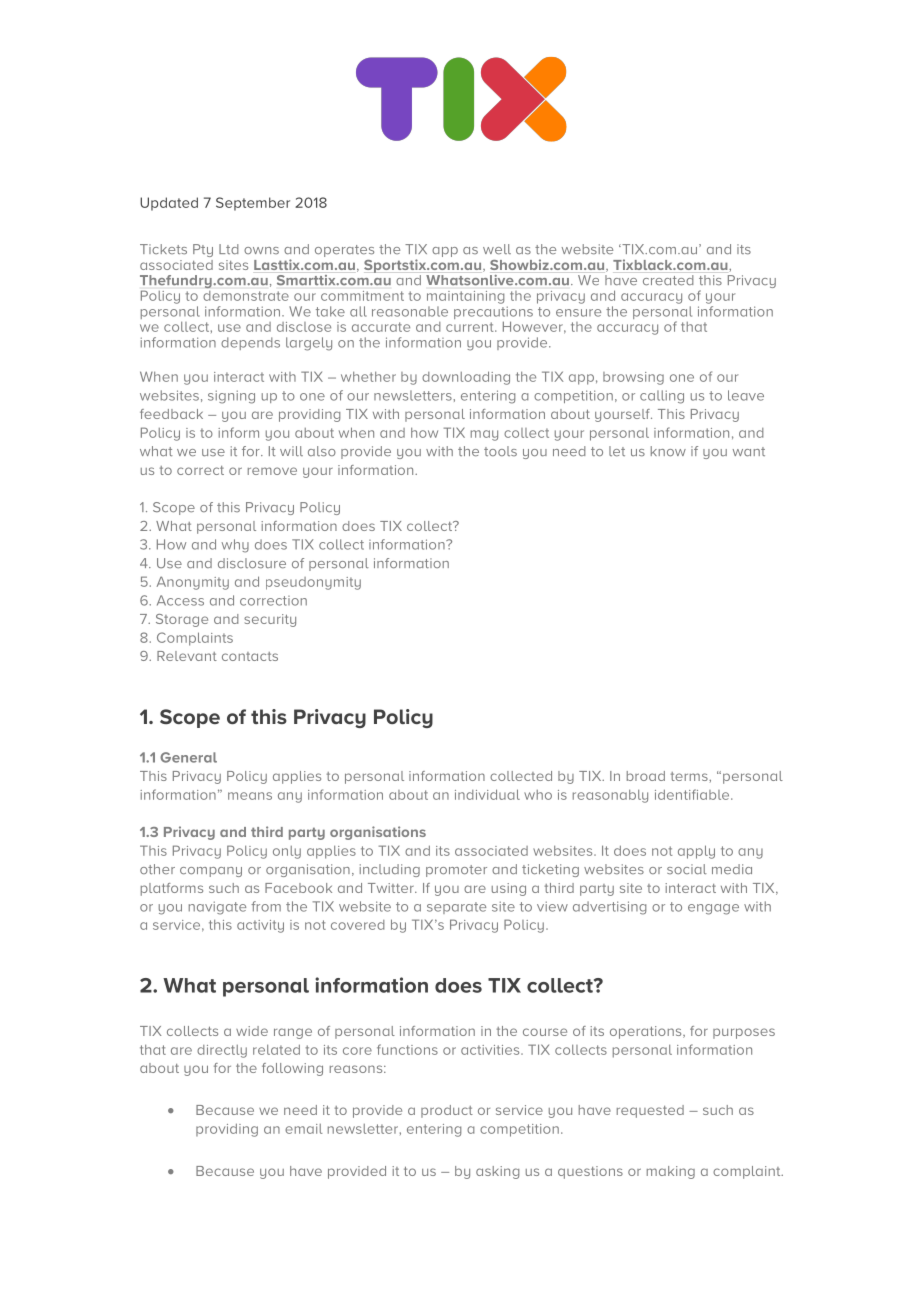  What do you see at coordinates (447, 1111) in the screenshot?
I see `product` at bounding box center [447, 1111].
